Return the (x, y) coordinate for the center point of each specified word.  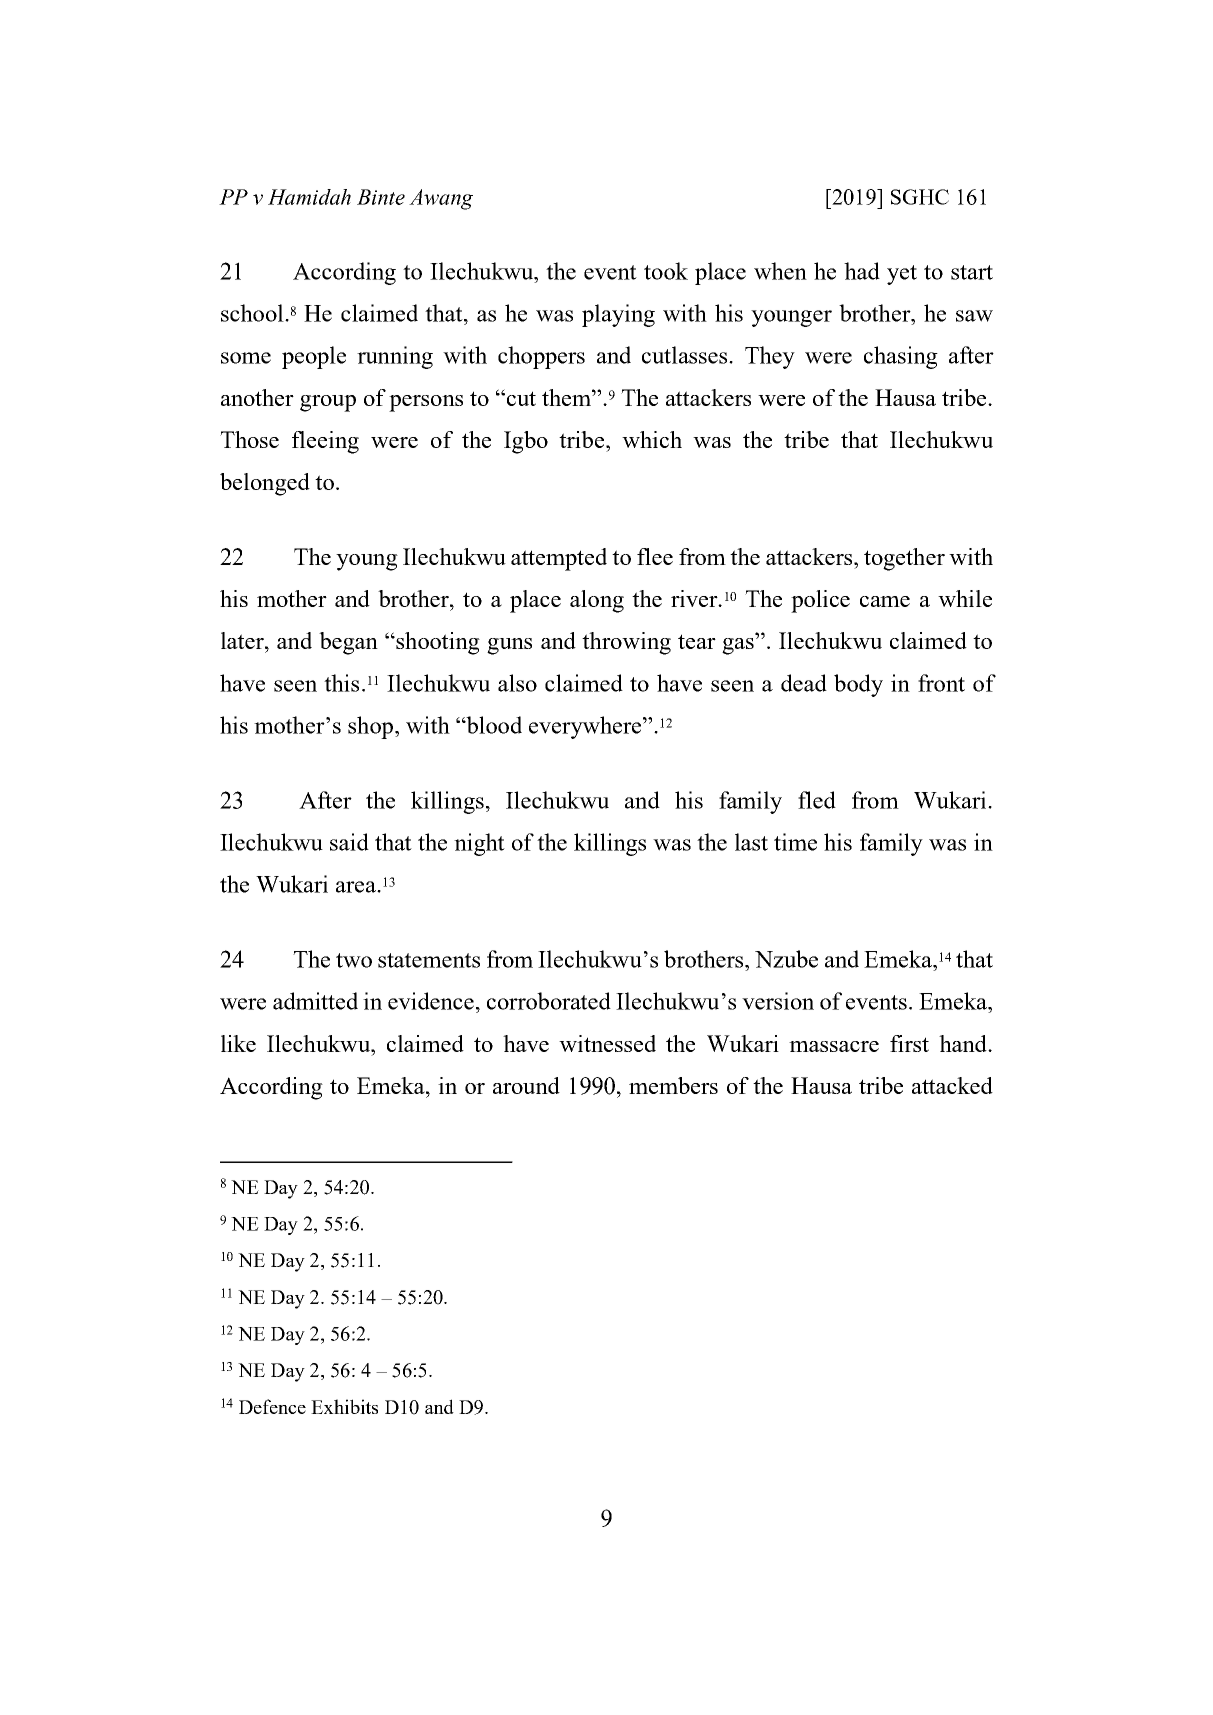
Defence (272, 1406)
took (666, 271)
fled (817, 800)
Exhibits (344, 1406)
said (349, 842)
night (479, 844)
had (862, 271)
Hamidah (309, 197)
